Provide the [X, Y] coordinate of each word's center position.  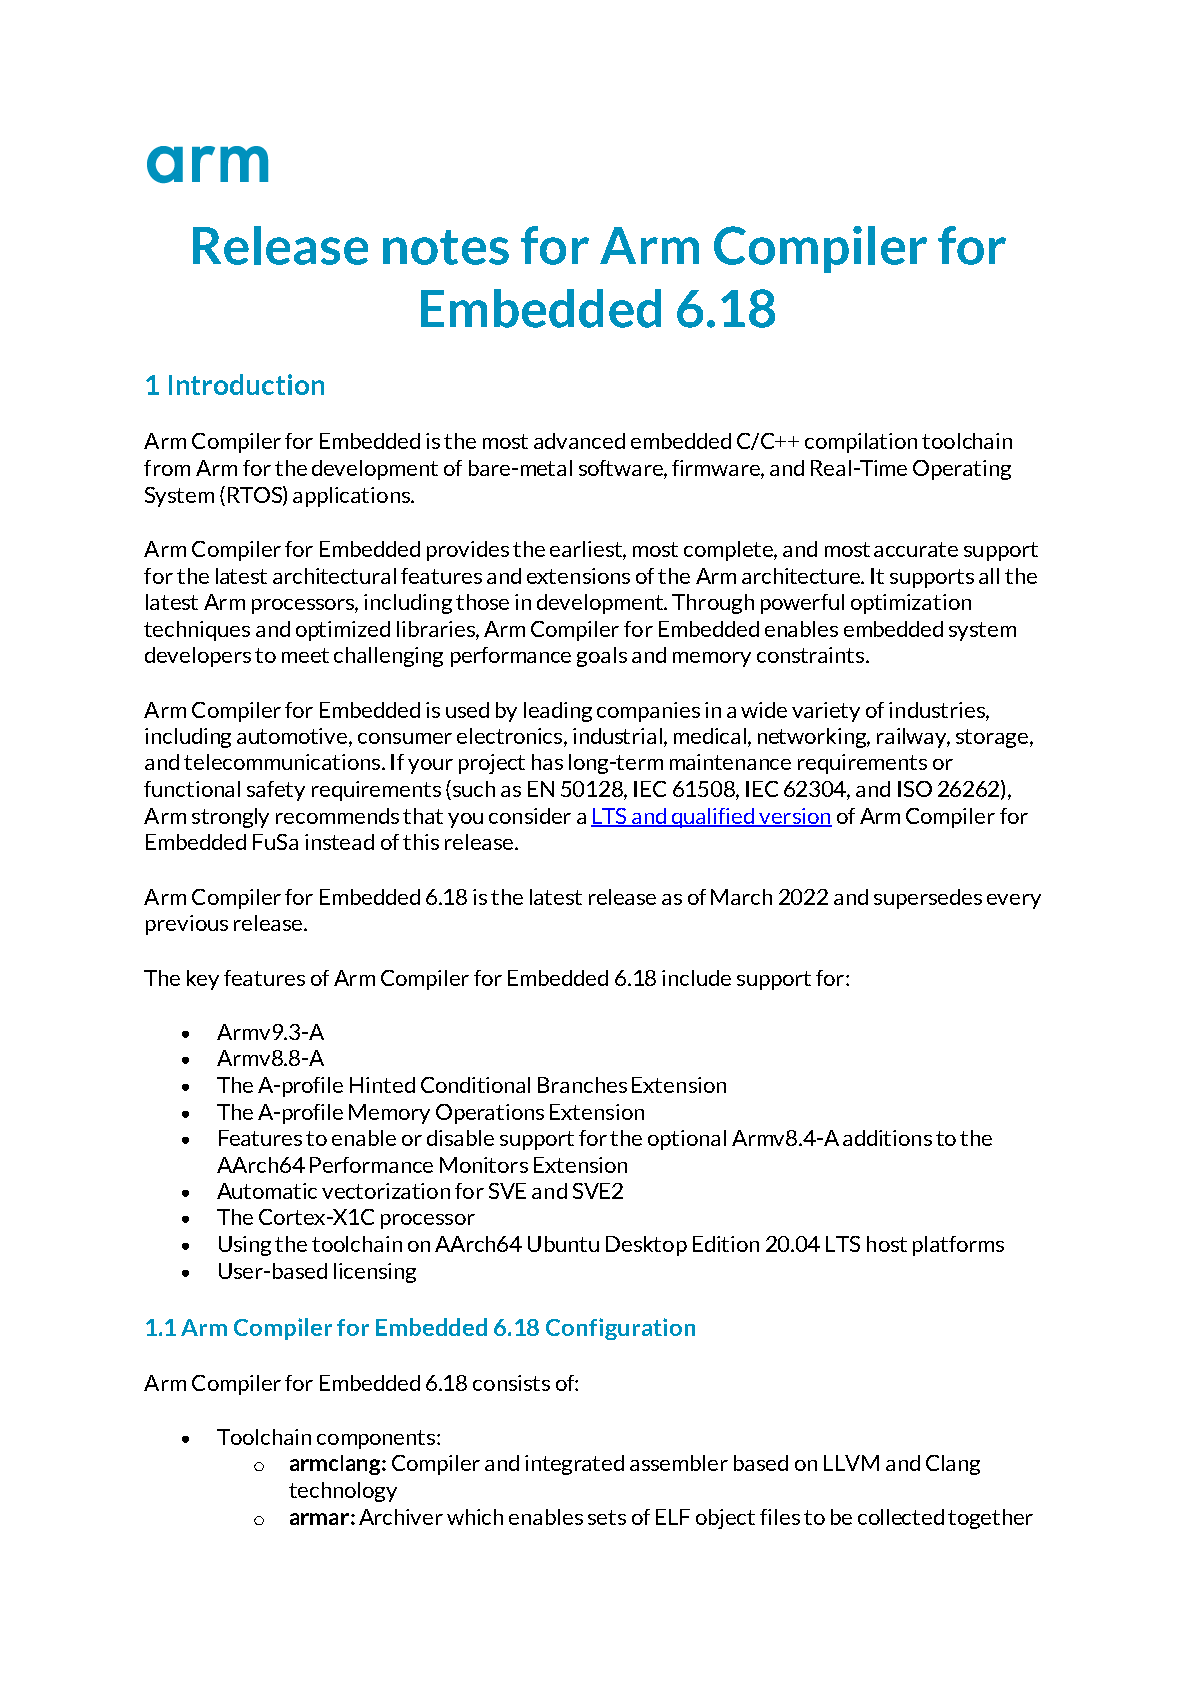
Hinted [382, 1085]
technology [343, 1492]
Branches [582, 1085]
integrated [574, 1465]
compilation [861, 443]
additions [887, 1138]
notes [446, 247]
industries [938, 710]
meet [305, 655]
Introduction [246, 384]
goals [602, 657]
